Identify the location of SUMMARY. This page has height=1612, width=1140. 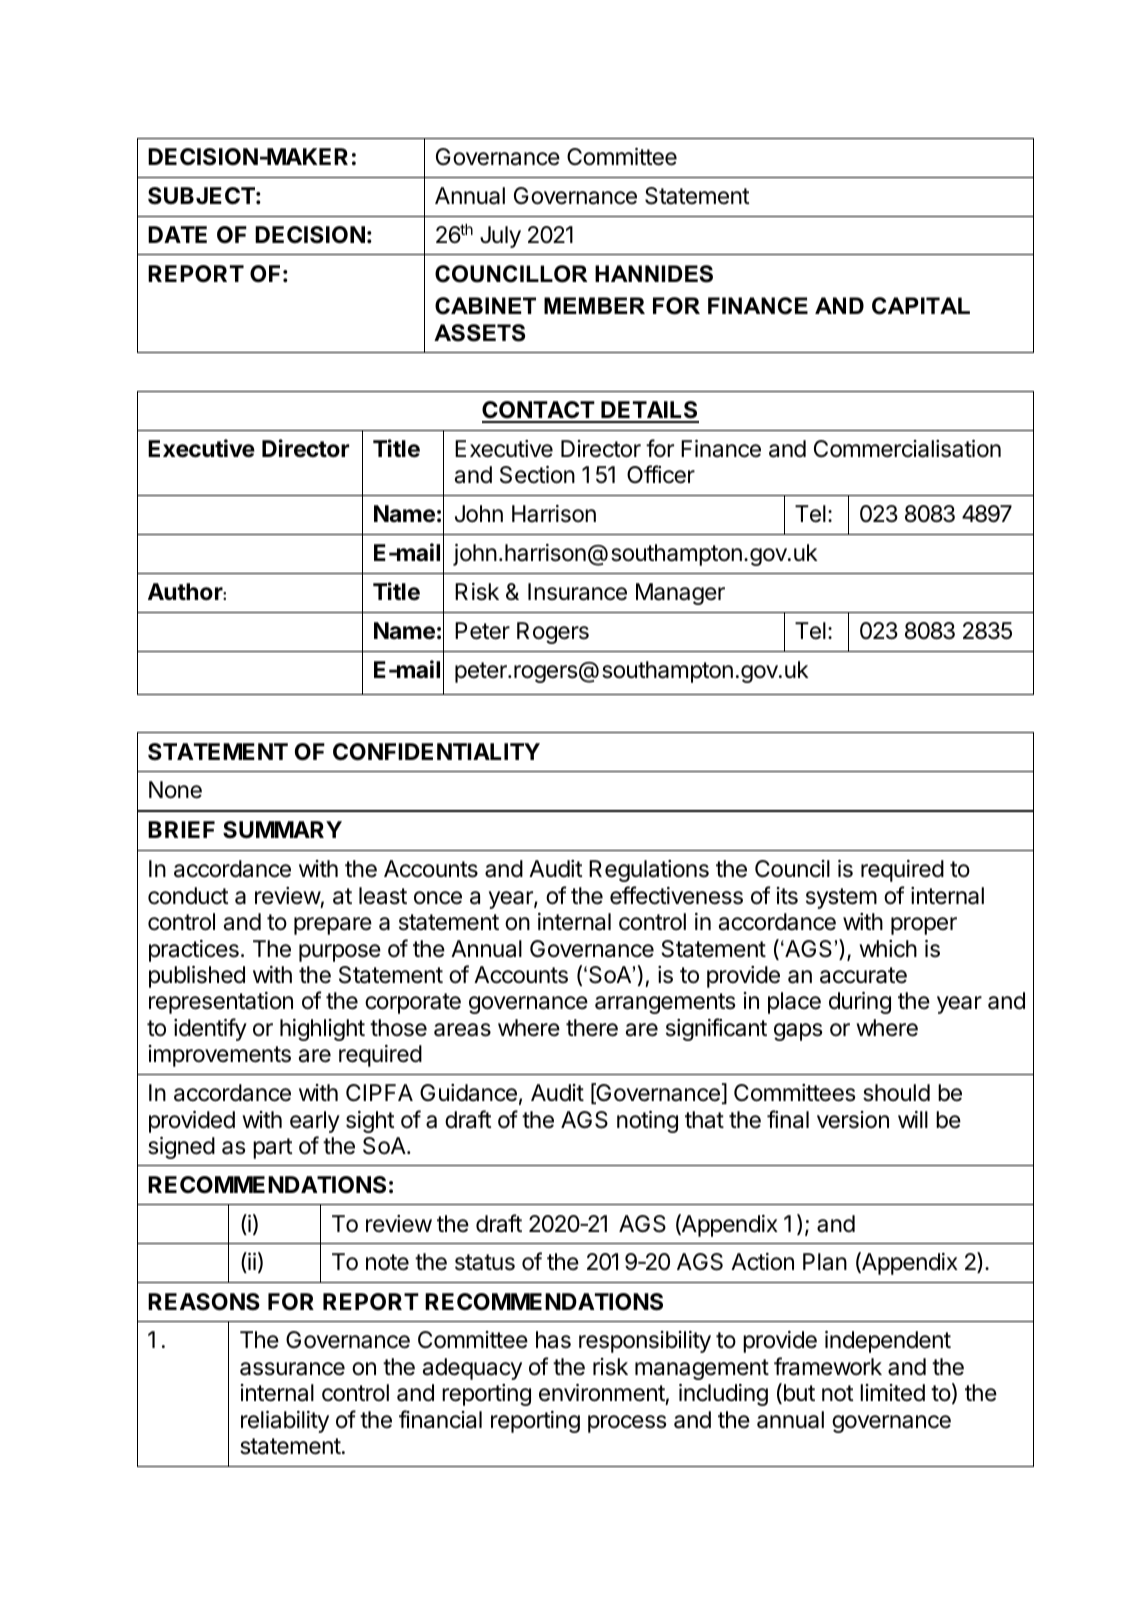
(282, 830).
